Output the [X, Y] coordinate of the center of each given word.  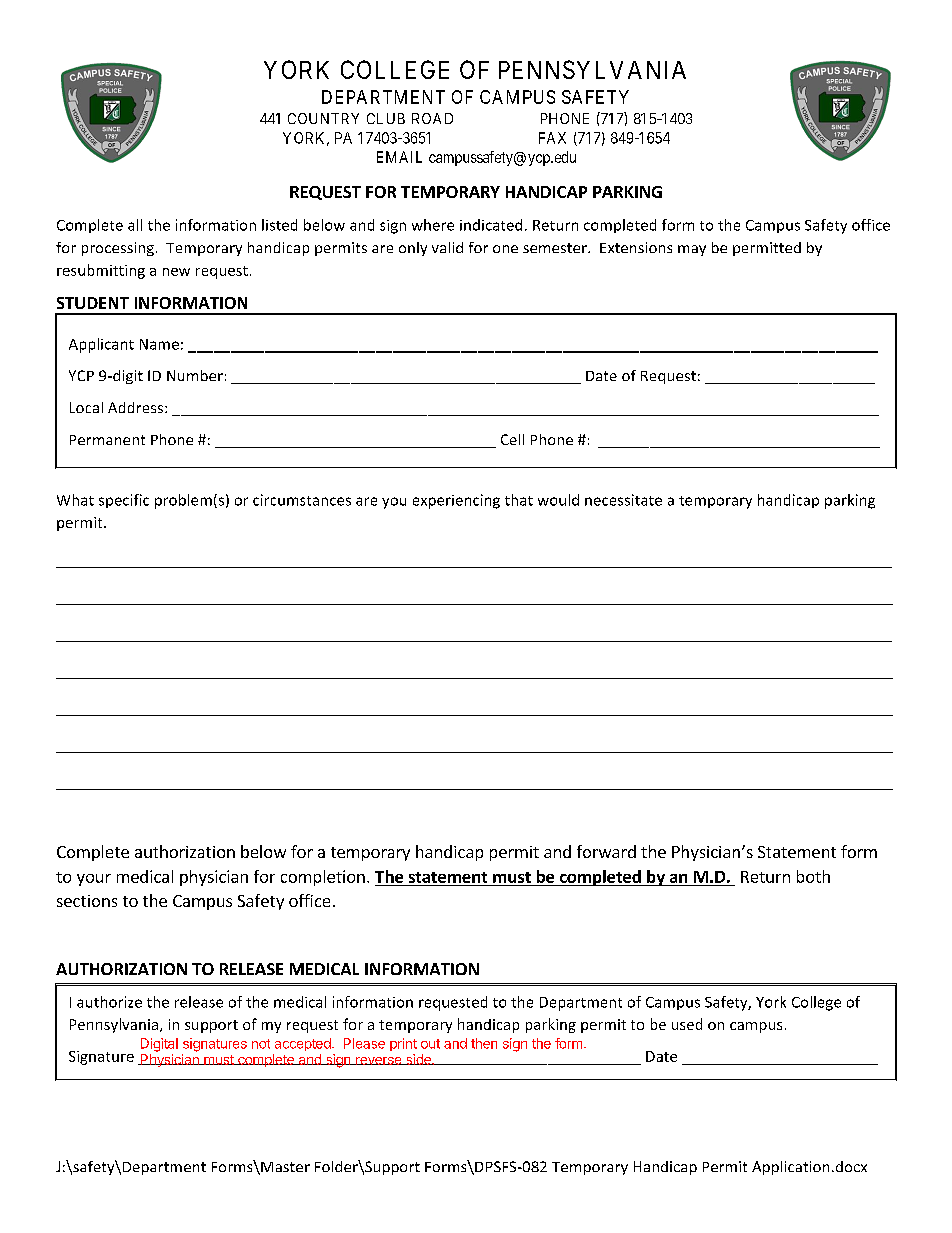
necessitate [623, 500]
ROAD [432, 118]
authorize [109, 1002]
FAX [552, 138]
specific [124, 501]
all [135, 225]
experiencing [456, 501]
